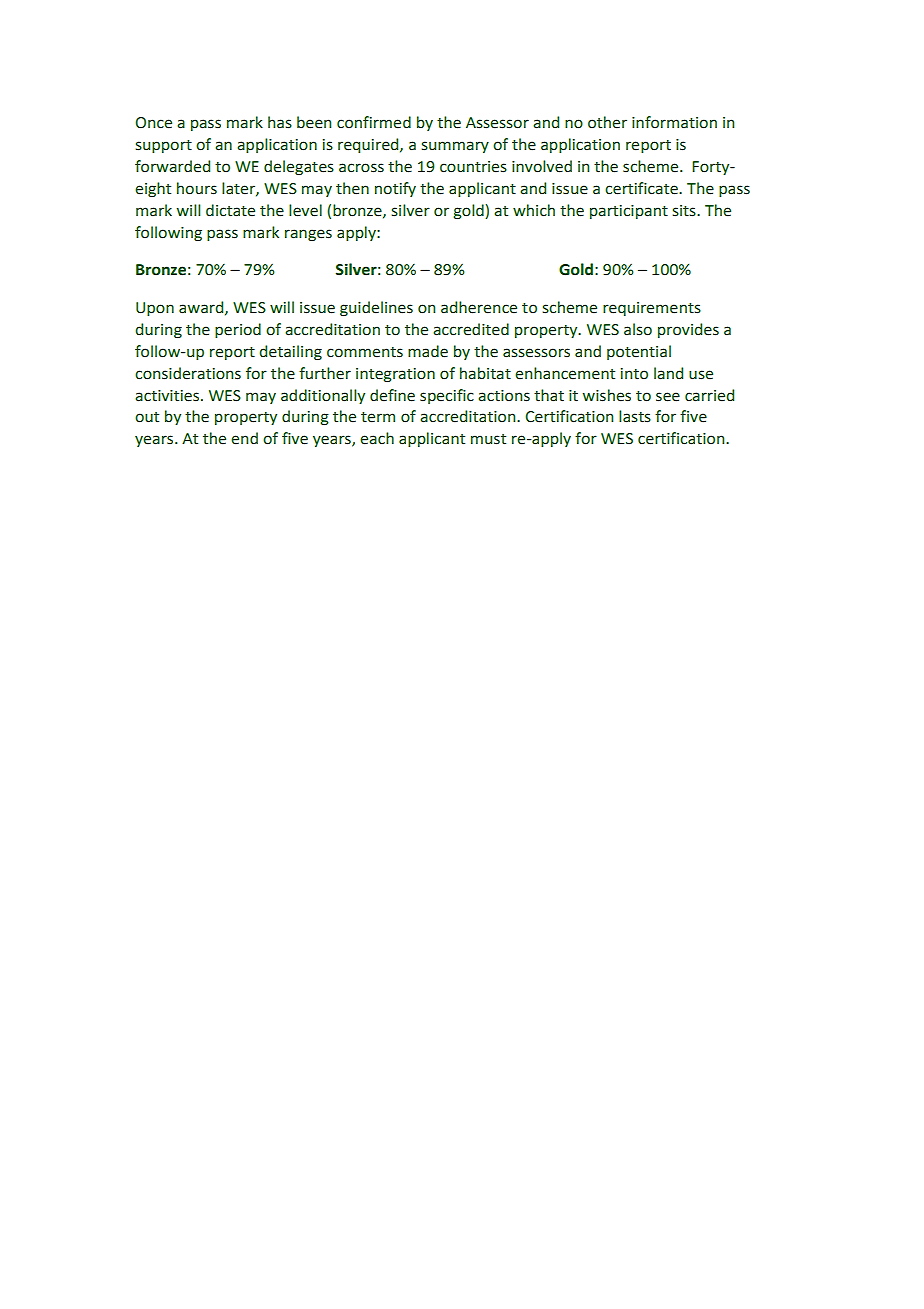 This screenshot has height=1309, width=924. What do you see at coordinates (238, 330) in the screenshot?
I see `period` at bounding box center [238, 330].
